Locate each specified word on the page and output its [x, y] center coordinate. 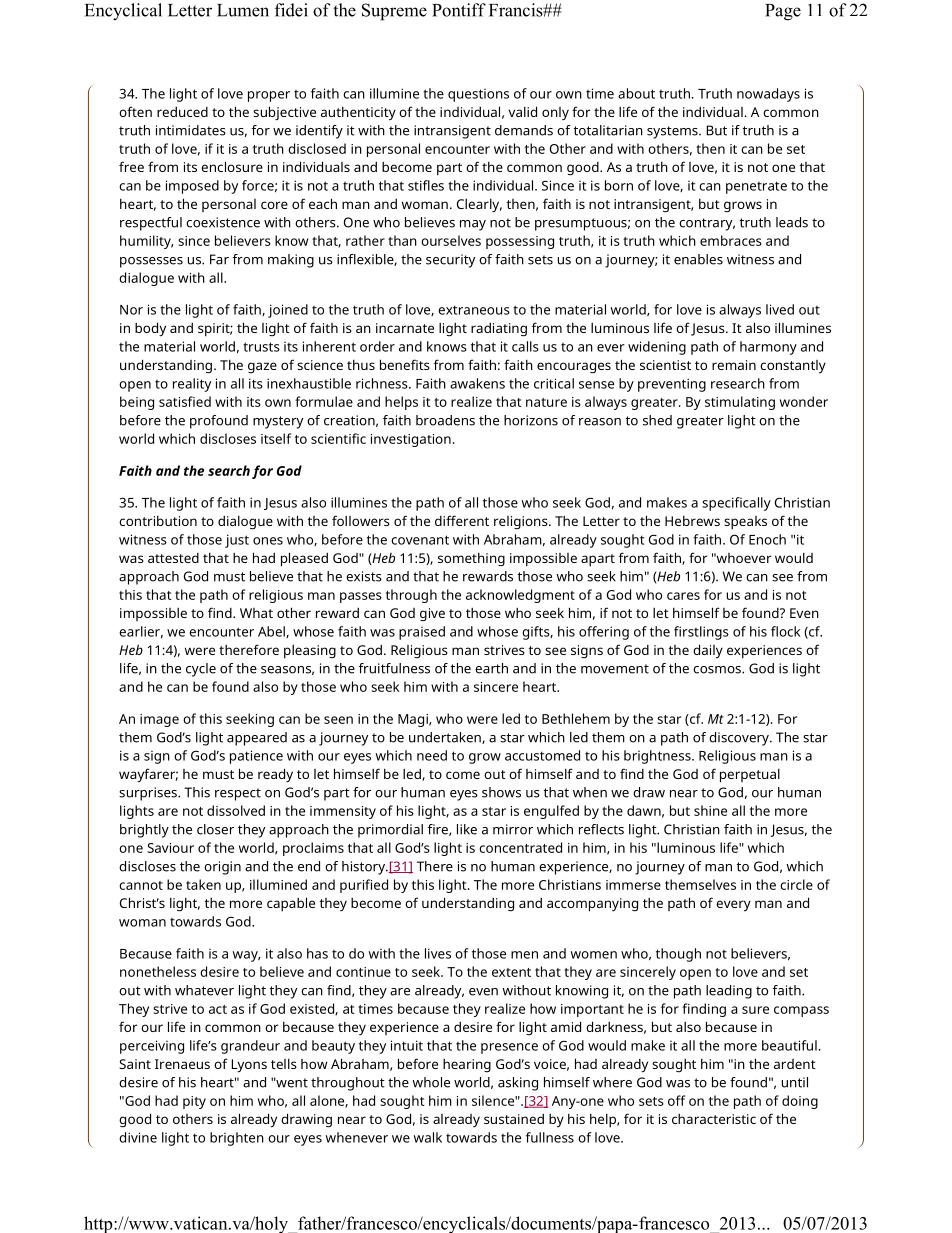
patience [256, 757]
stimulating [740, 403]
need [432, 755]
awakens [477, 383]
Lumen [243, 10]
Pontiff [459, 10]
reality [192, 385]
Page [783, 12]
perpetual [750, 776]
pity [194, 1102]
